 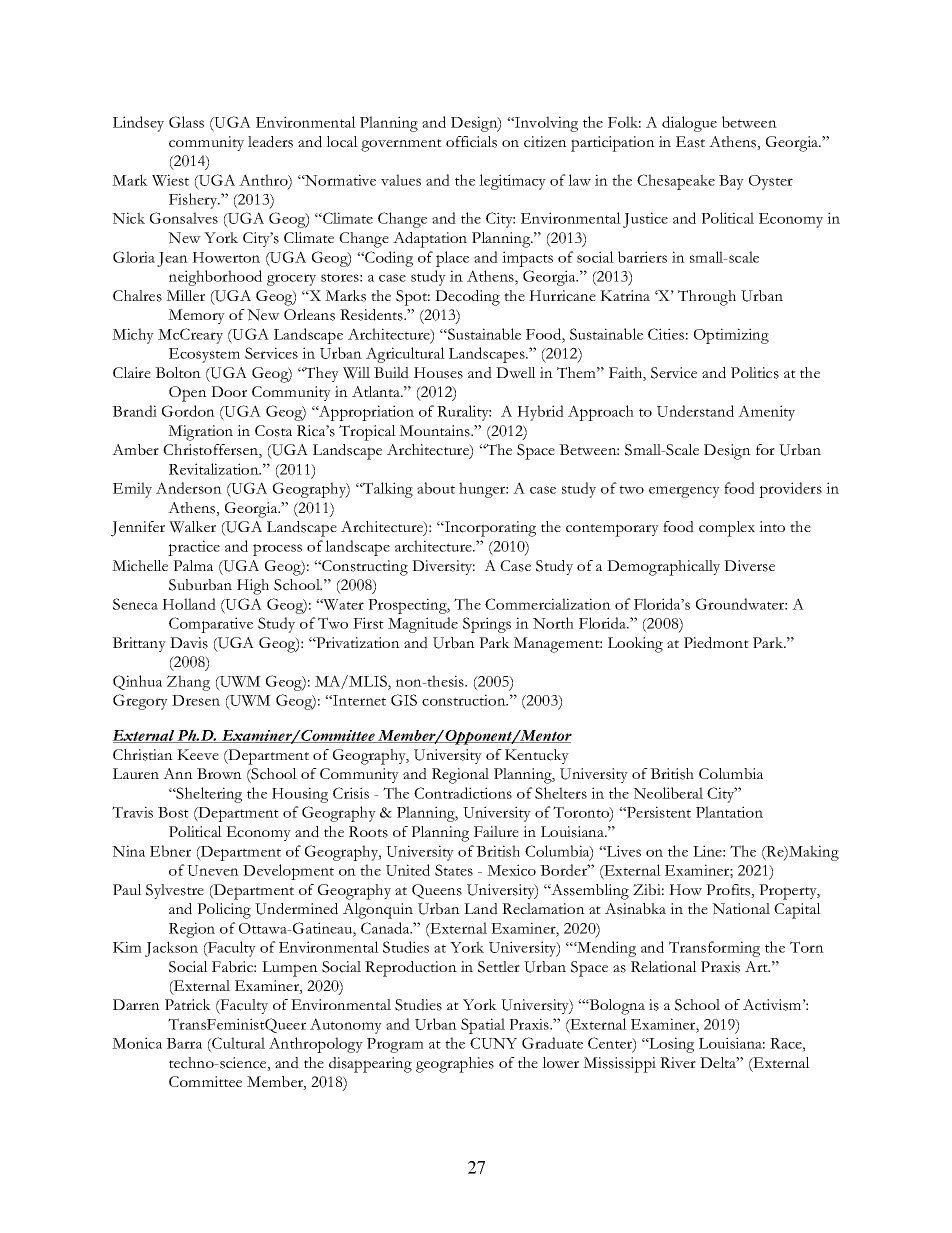 I want to click on Understand, so click(x=695, y=411).
